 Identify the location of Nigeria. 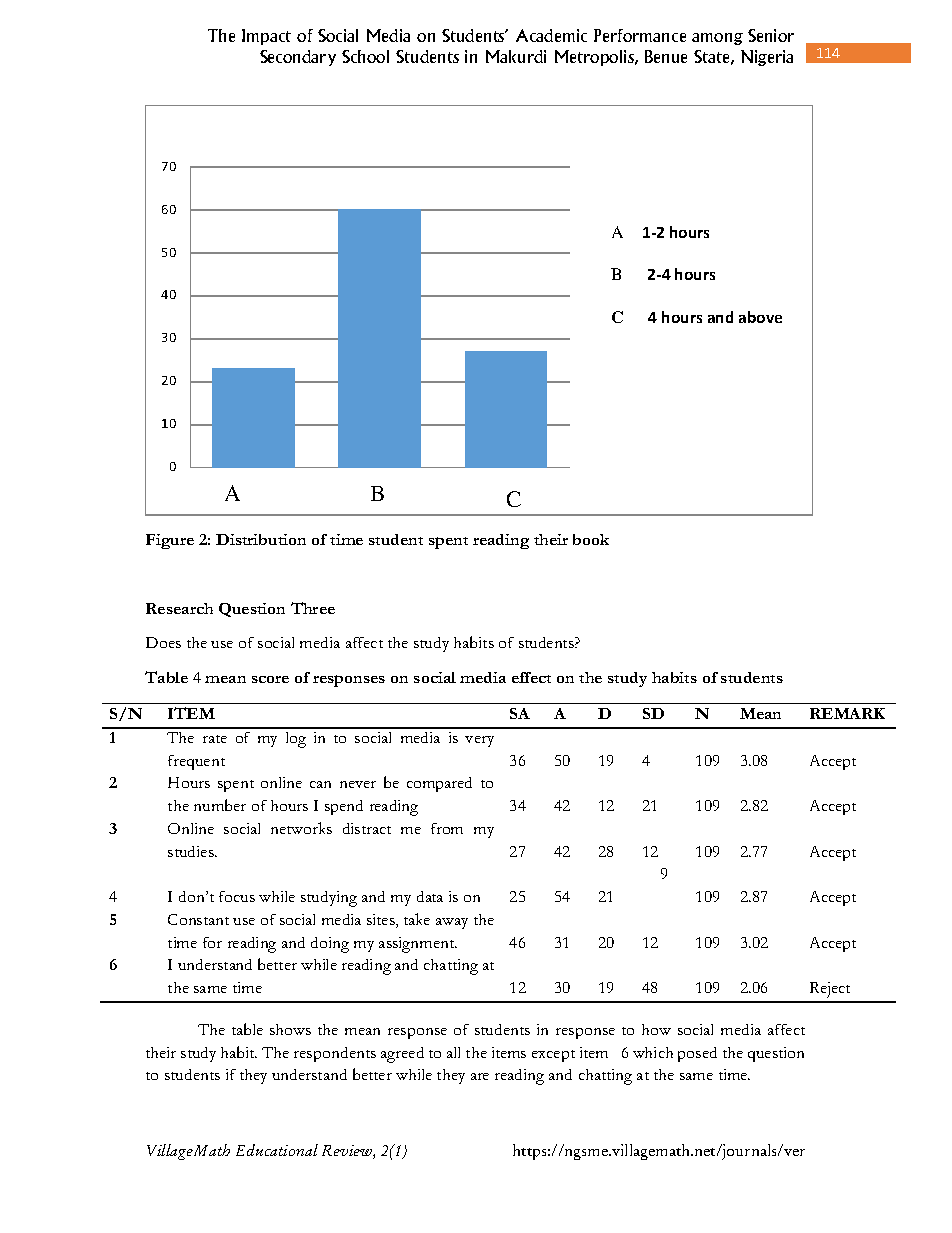
(767, 58).
